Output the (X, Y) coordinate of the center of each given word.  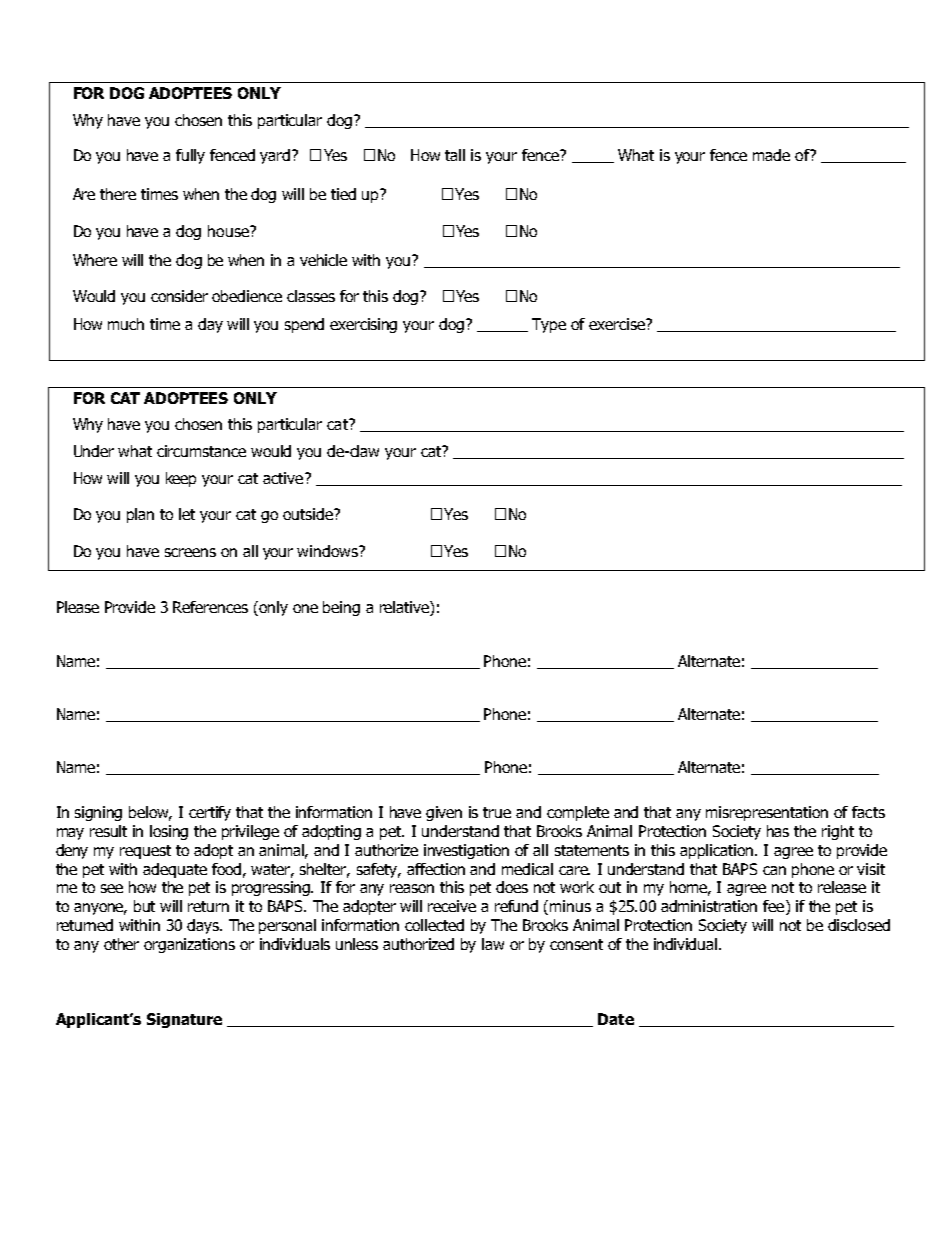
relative (405, 608)
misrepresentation (767, 813)
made (771, 155)
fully (190, 156)
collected (434, 925)
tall (455, 155)
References (210, 607)
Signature (184, 1020)
